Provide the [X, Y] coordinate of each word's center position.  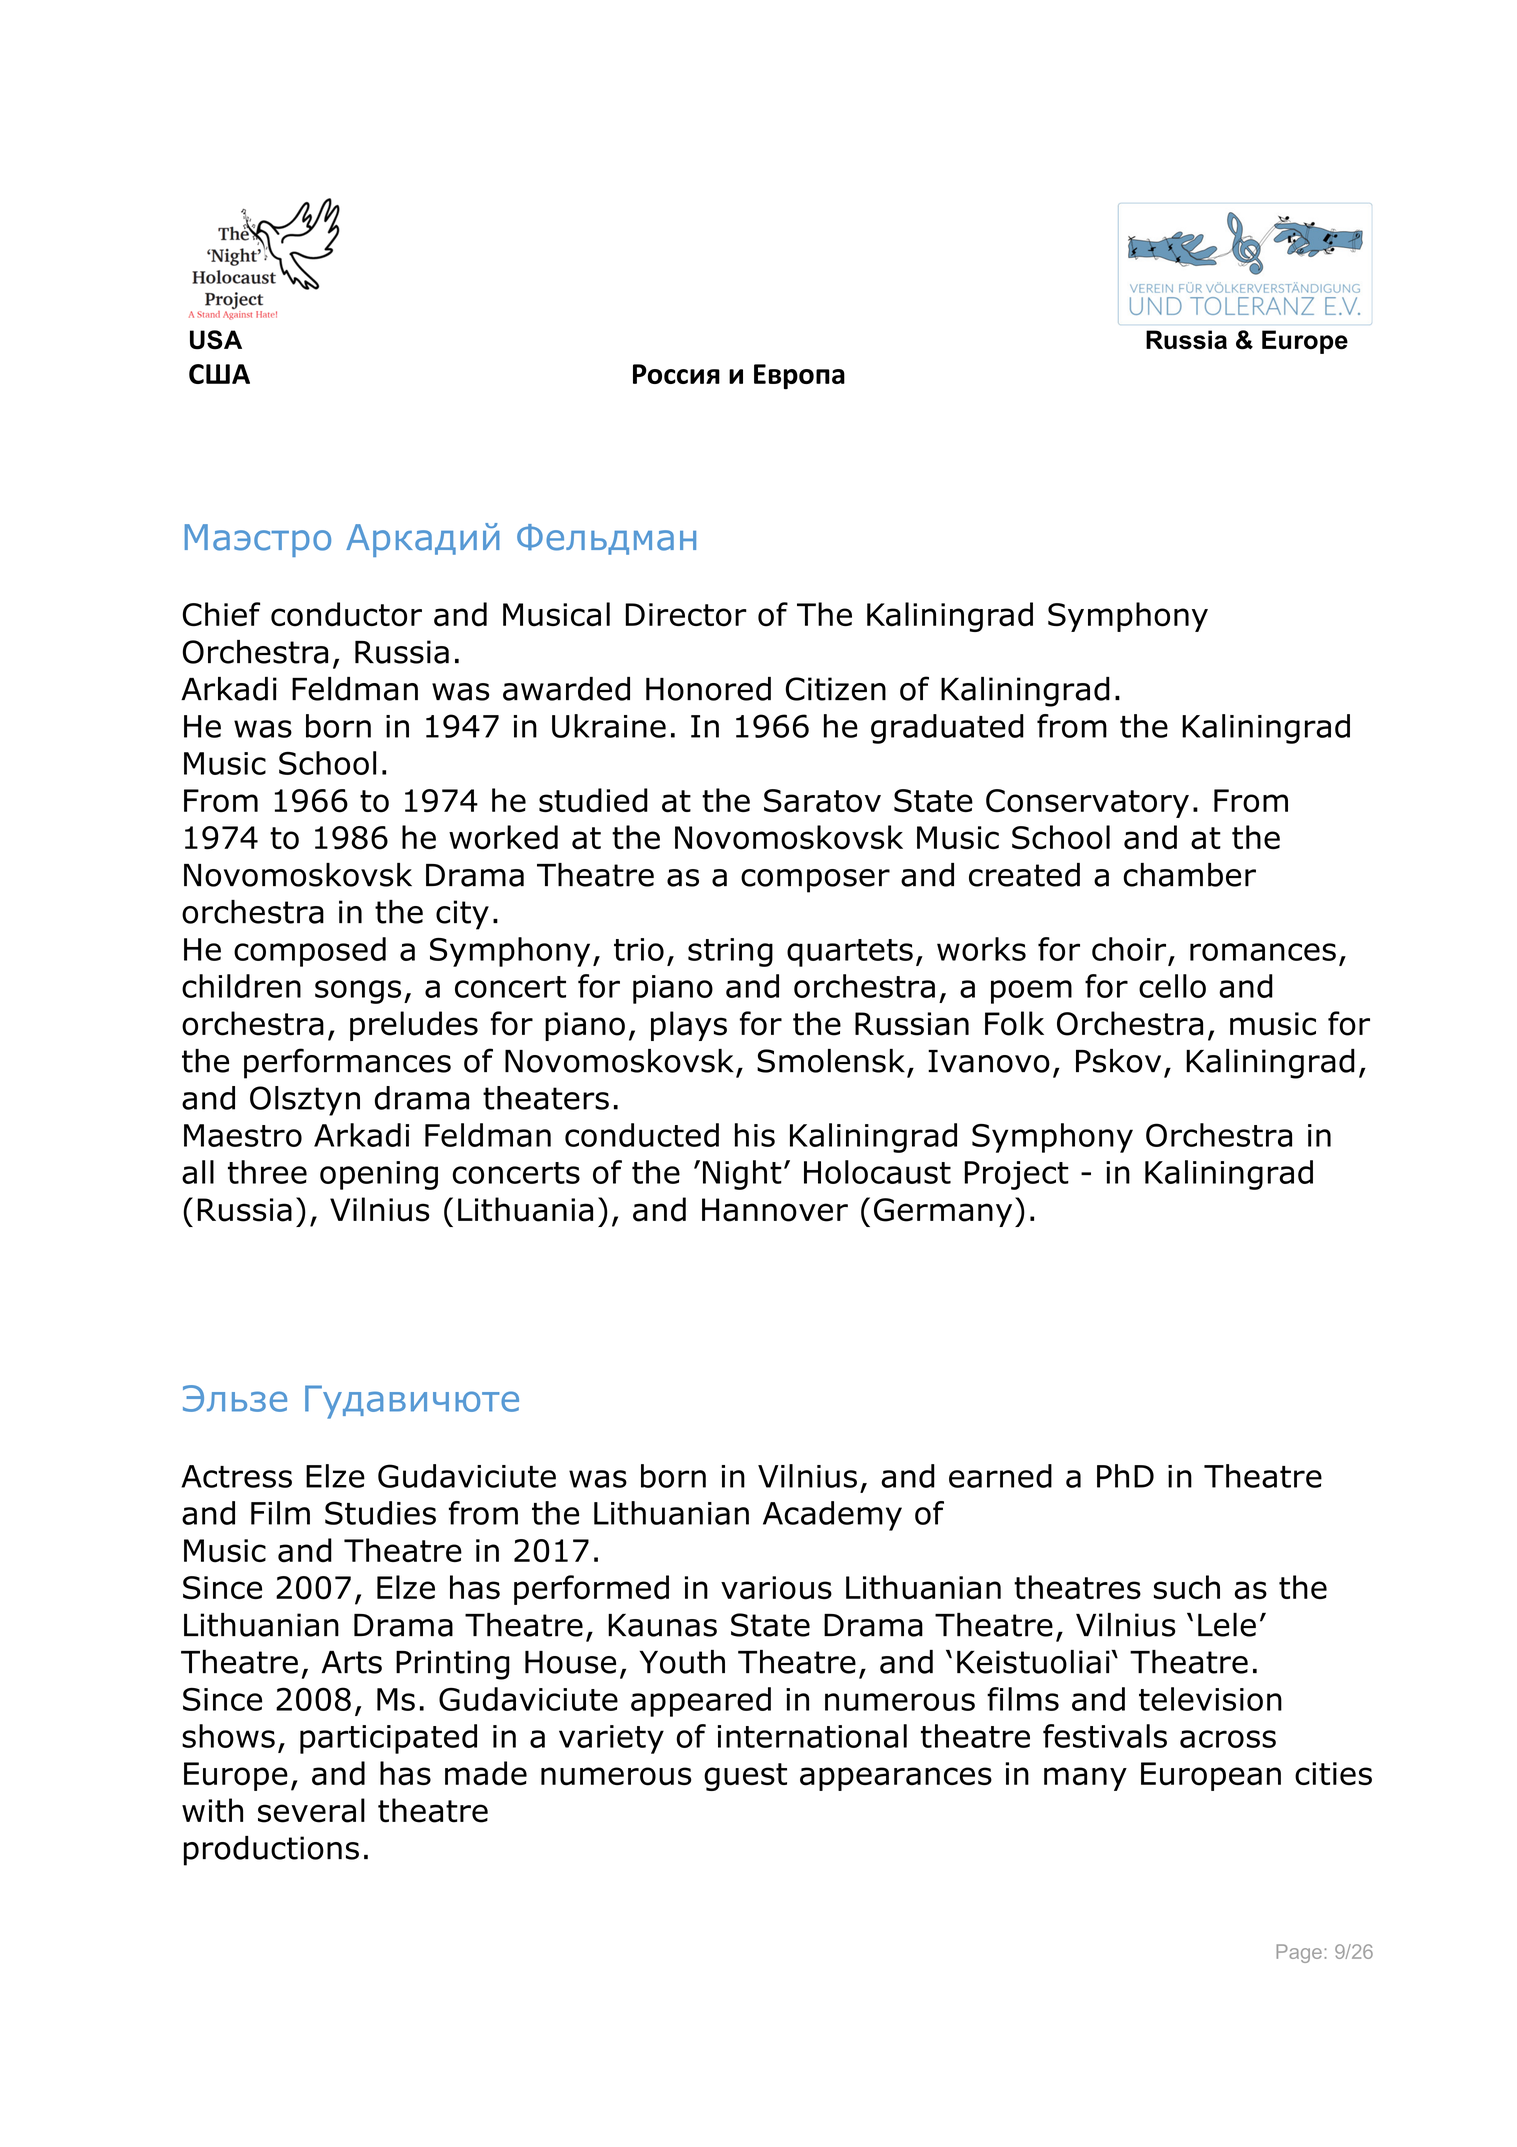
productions [271, 1851]
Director [686, 615]
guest [745, 1777]
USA [216, 340]
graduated [947, 729]
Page [1299, 1953]
